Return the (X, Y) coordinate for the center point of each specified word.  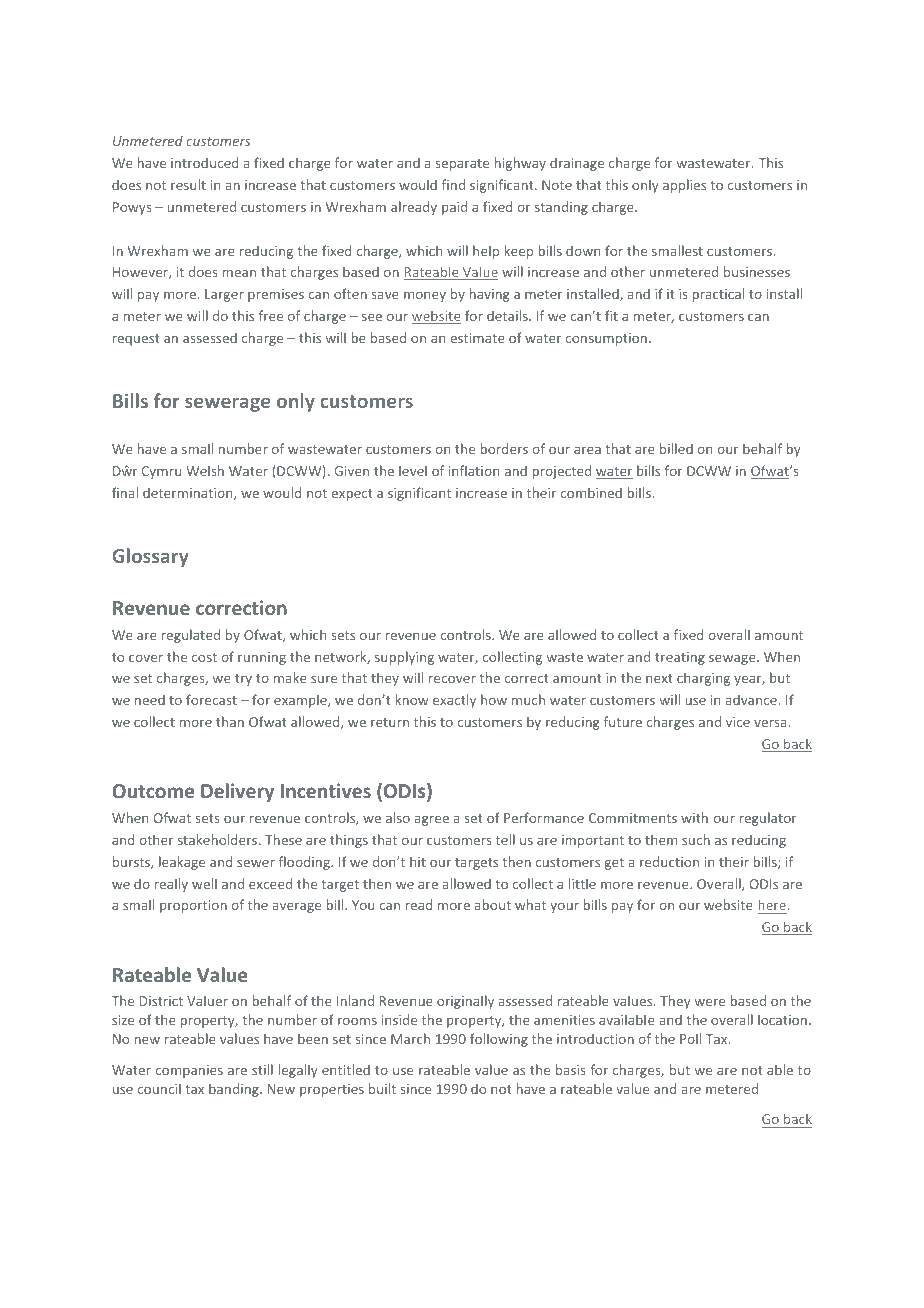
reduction (669, 861)
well (204, 883)
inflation (474, 470)
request (136, 340)
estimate (478, 338)
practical (718, 295)
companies (189, 1071)
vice (738, 722)
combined (591, 492)
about (493, 904)
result (188, 184)
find (453, 184)
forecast (211, 699)
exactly (454, 701)
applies (684, 186)
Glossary (150, 557)
